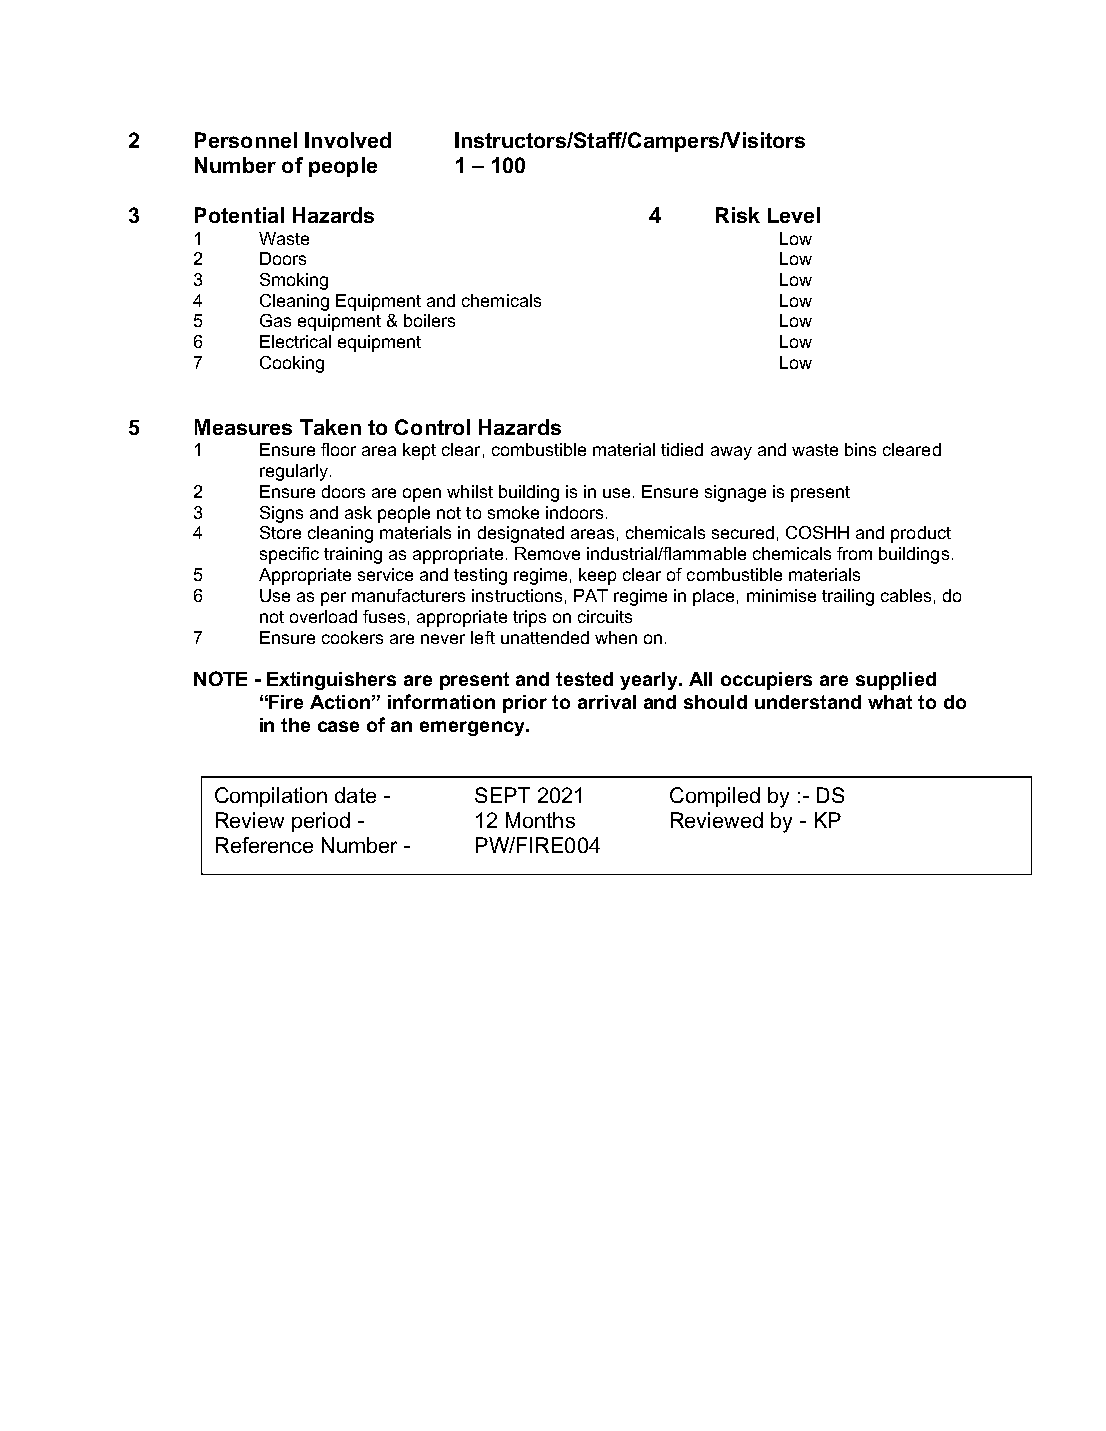 This screenshot has height=1431, width=1106. Describe the element at coordinates (294, 472) in the screenshot. I see `regularly` at that location.
